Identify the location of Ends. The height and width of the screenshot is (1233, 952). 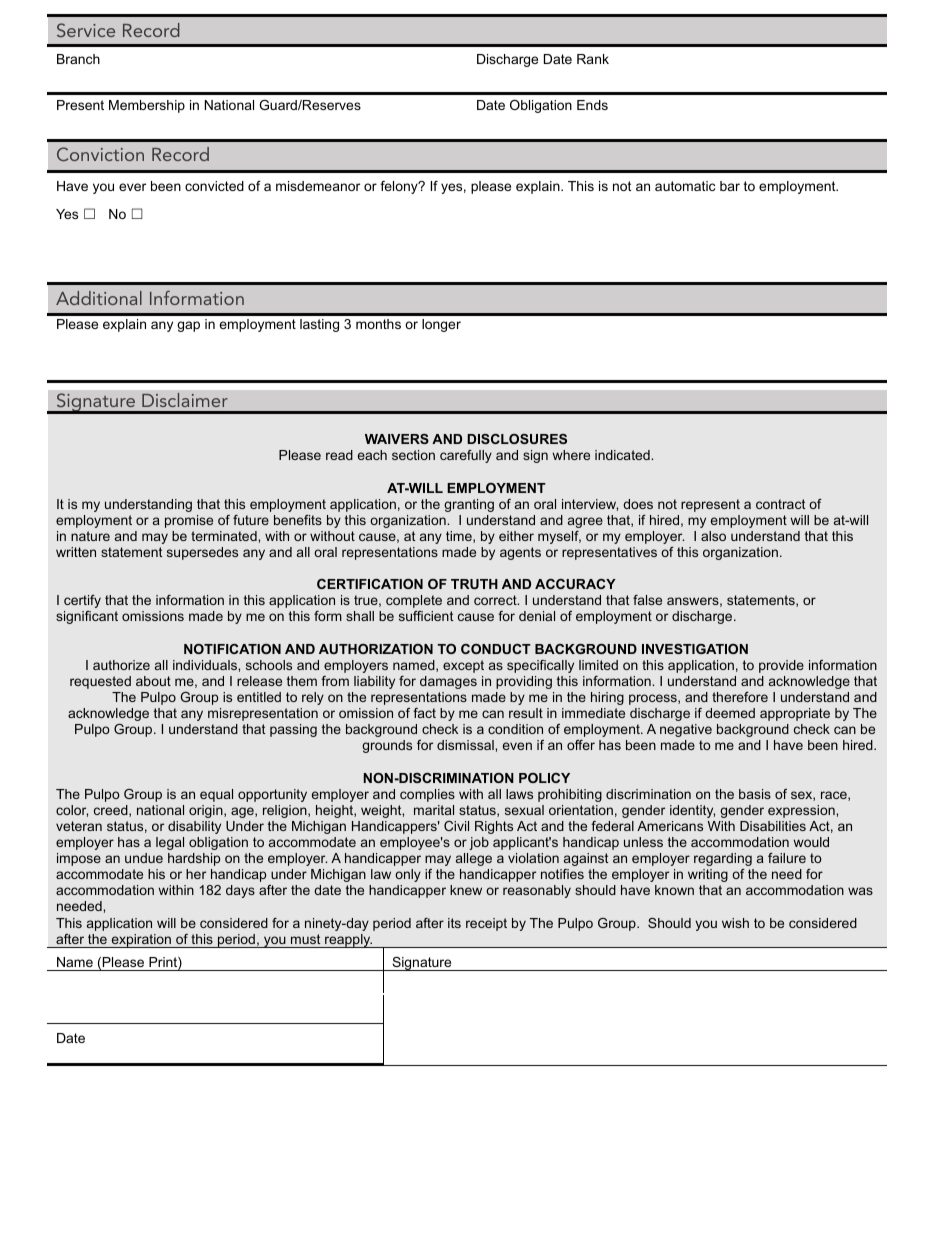
(592, 105).
